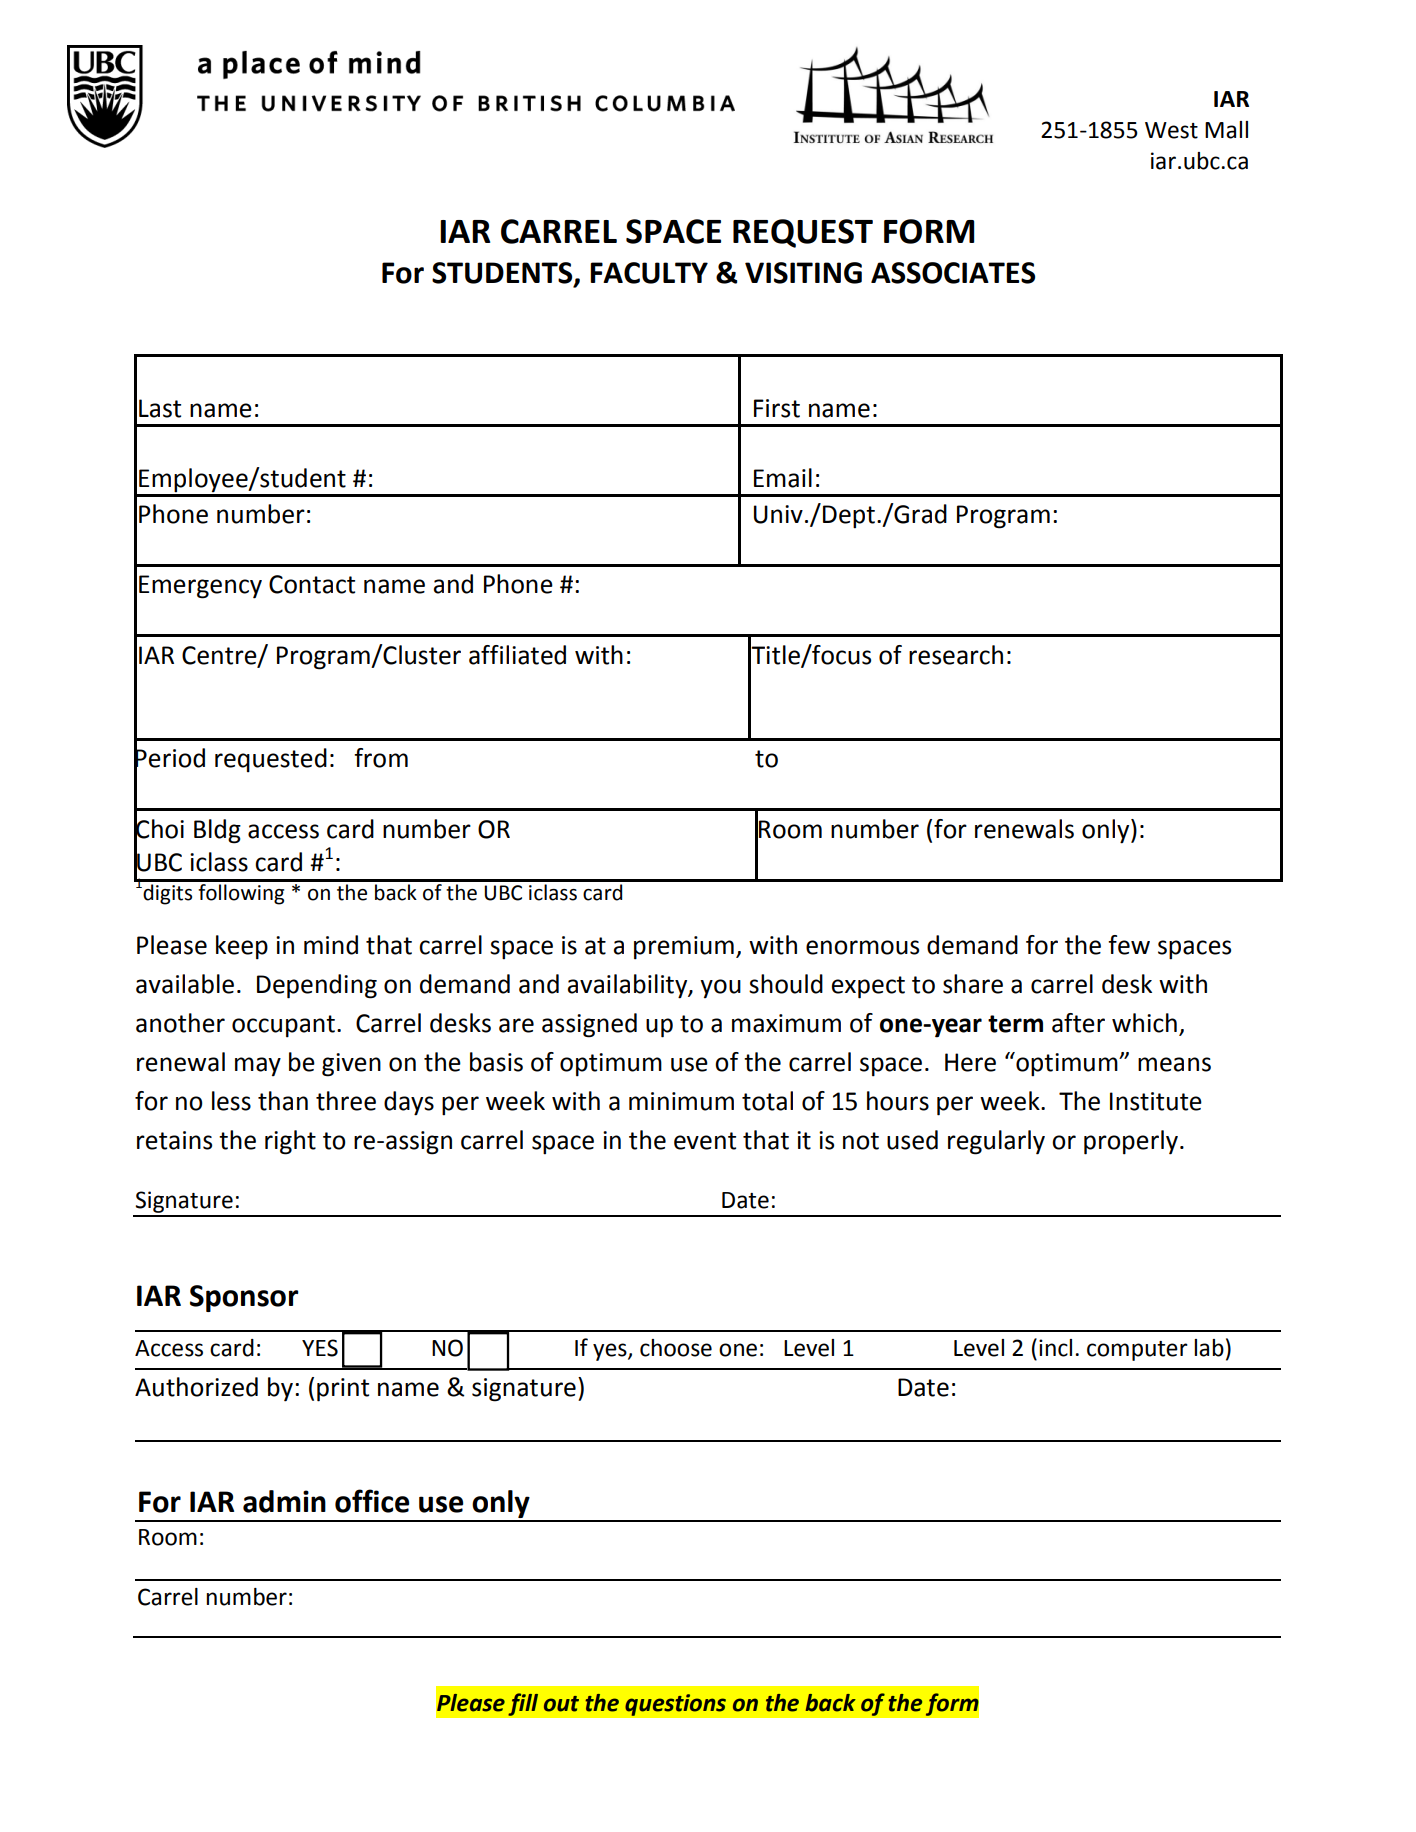 The image size is (1416, 1832). I want to click on admin, so click(284, 1501).
